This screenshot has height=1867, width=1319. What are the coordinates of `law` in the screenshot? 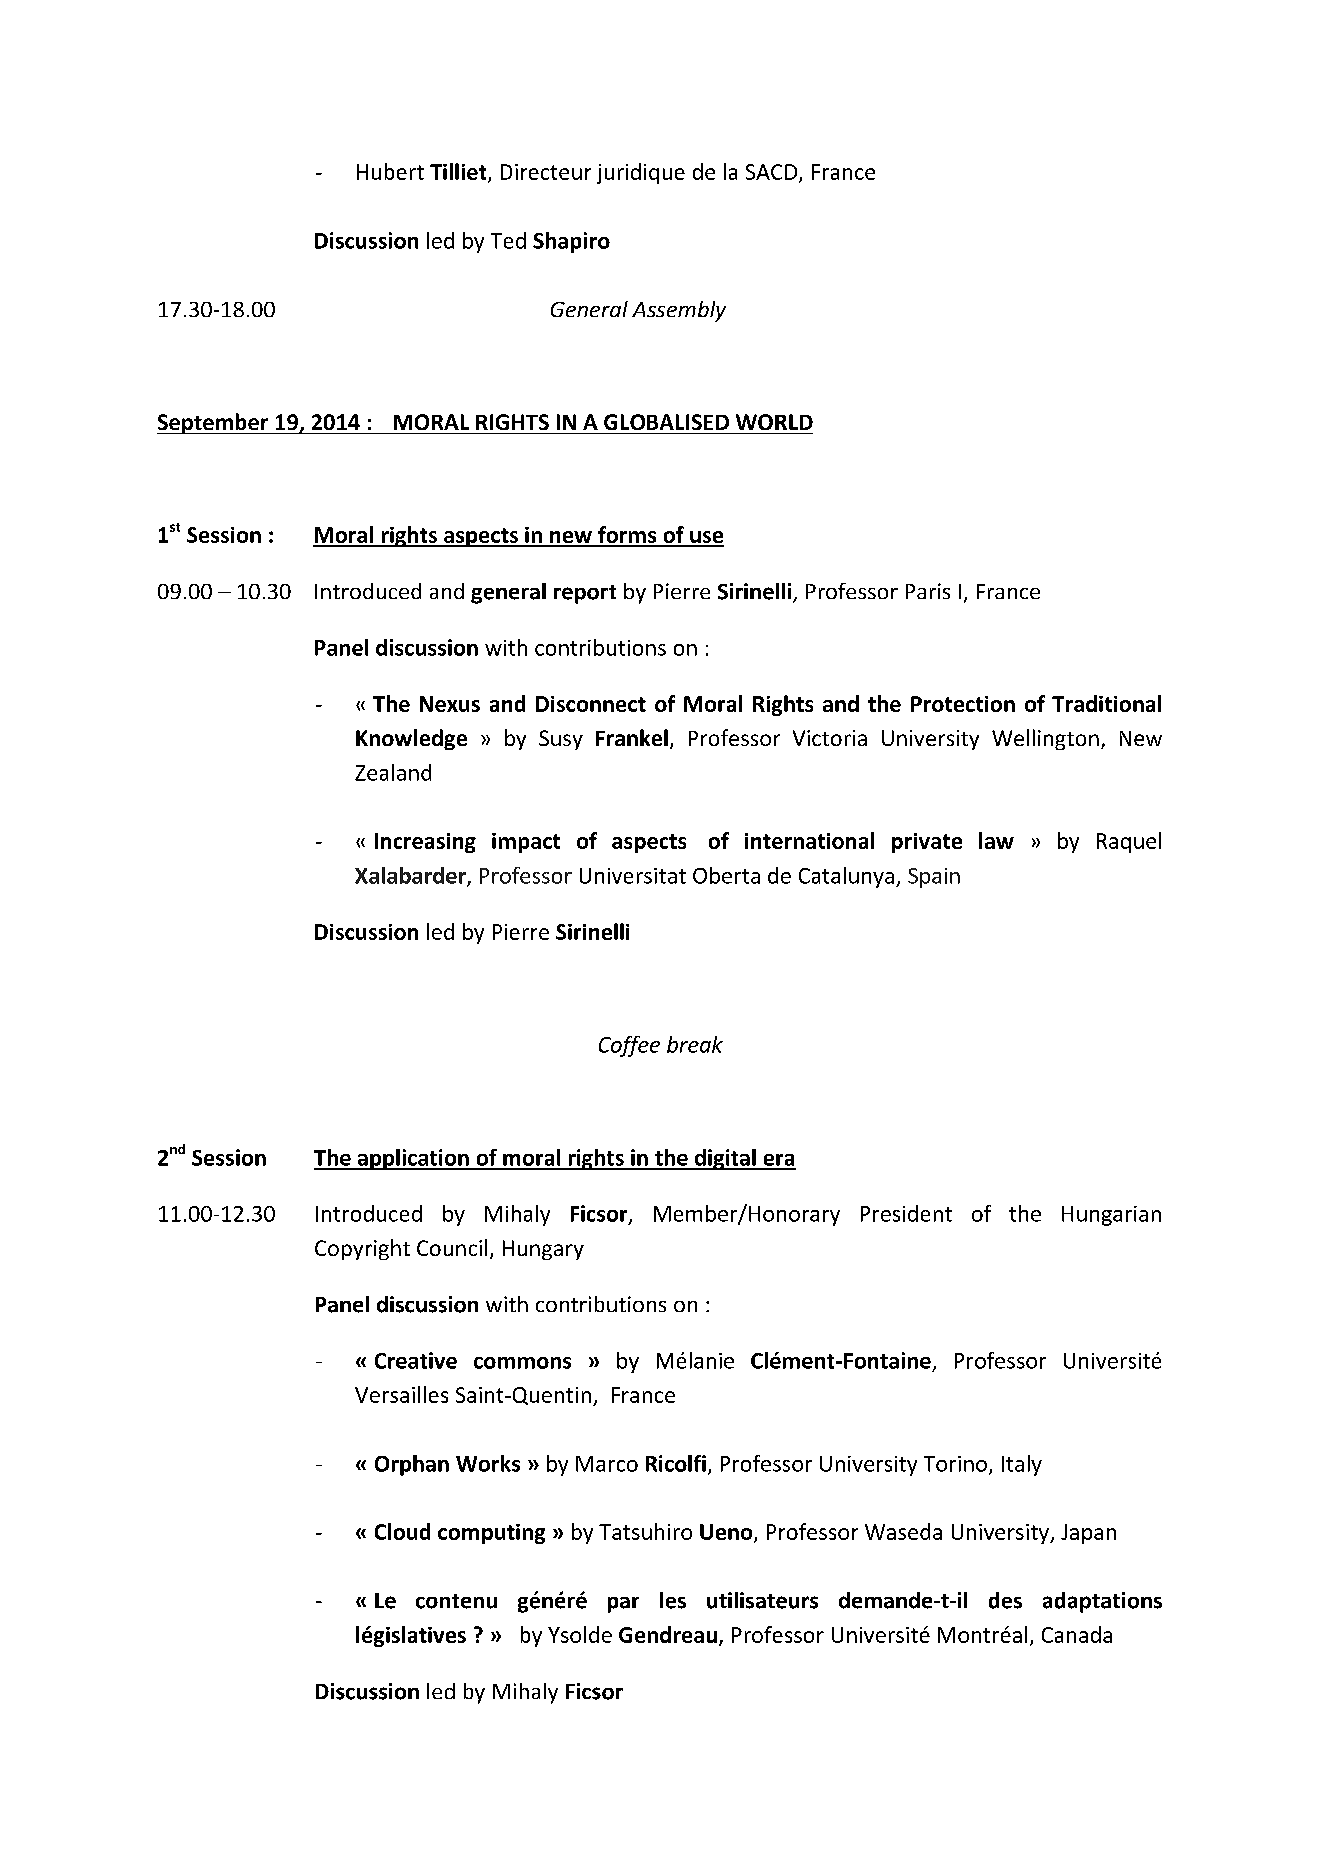 It's located at (996, 840).
